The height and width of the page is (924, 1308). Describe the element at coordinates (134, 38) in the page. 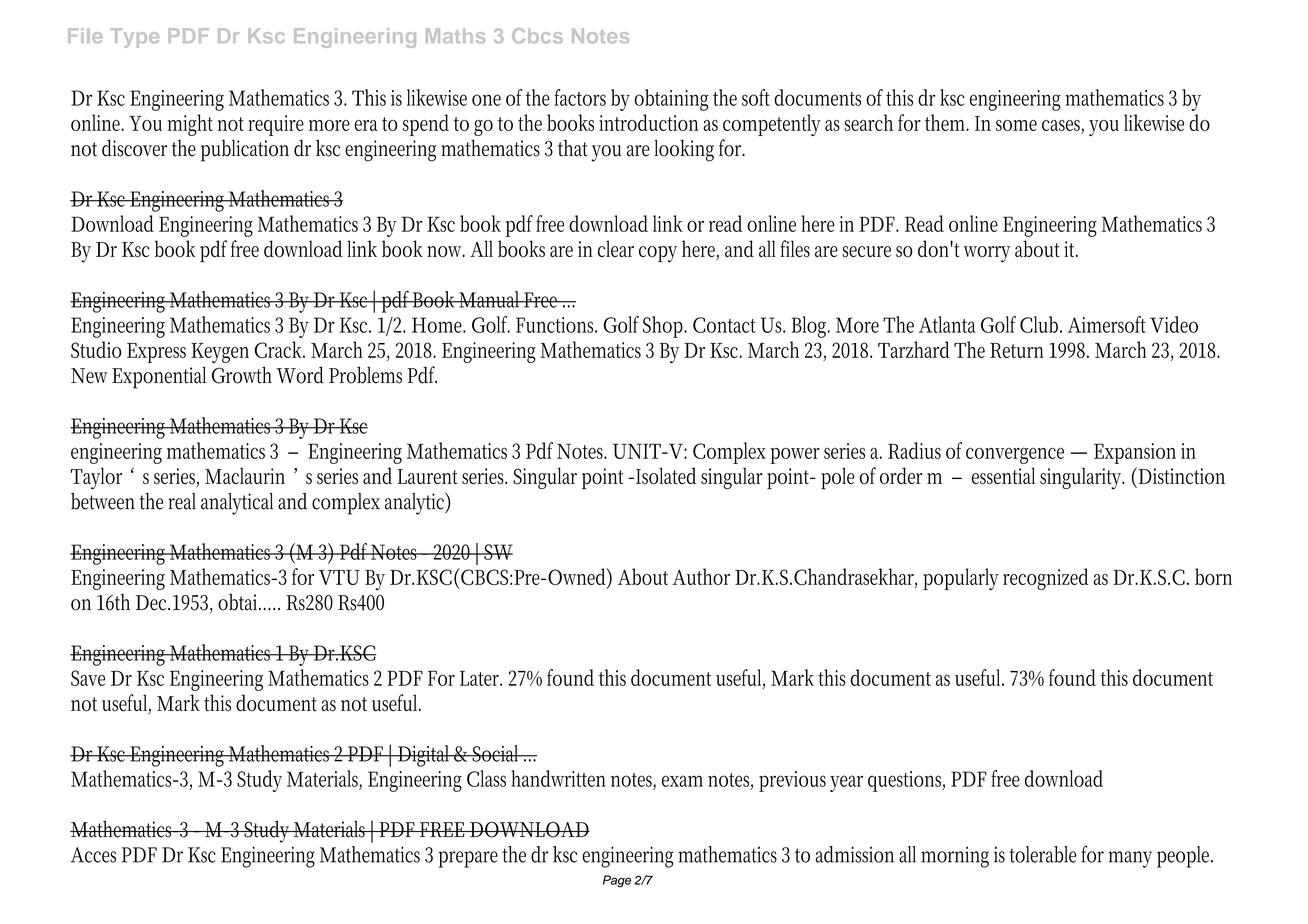

I see `Type` at that location.
